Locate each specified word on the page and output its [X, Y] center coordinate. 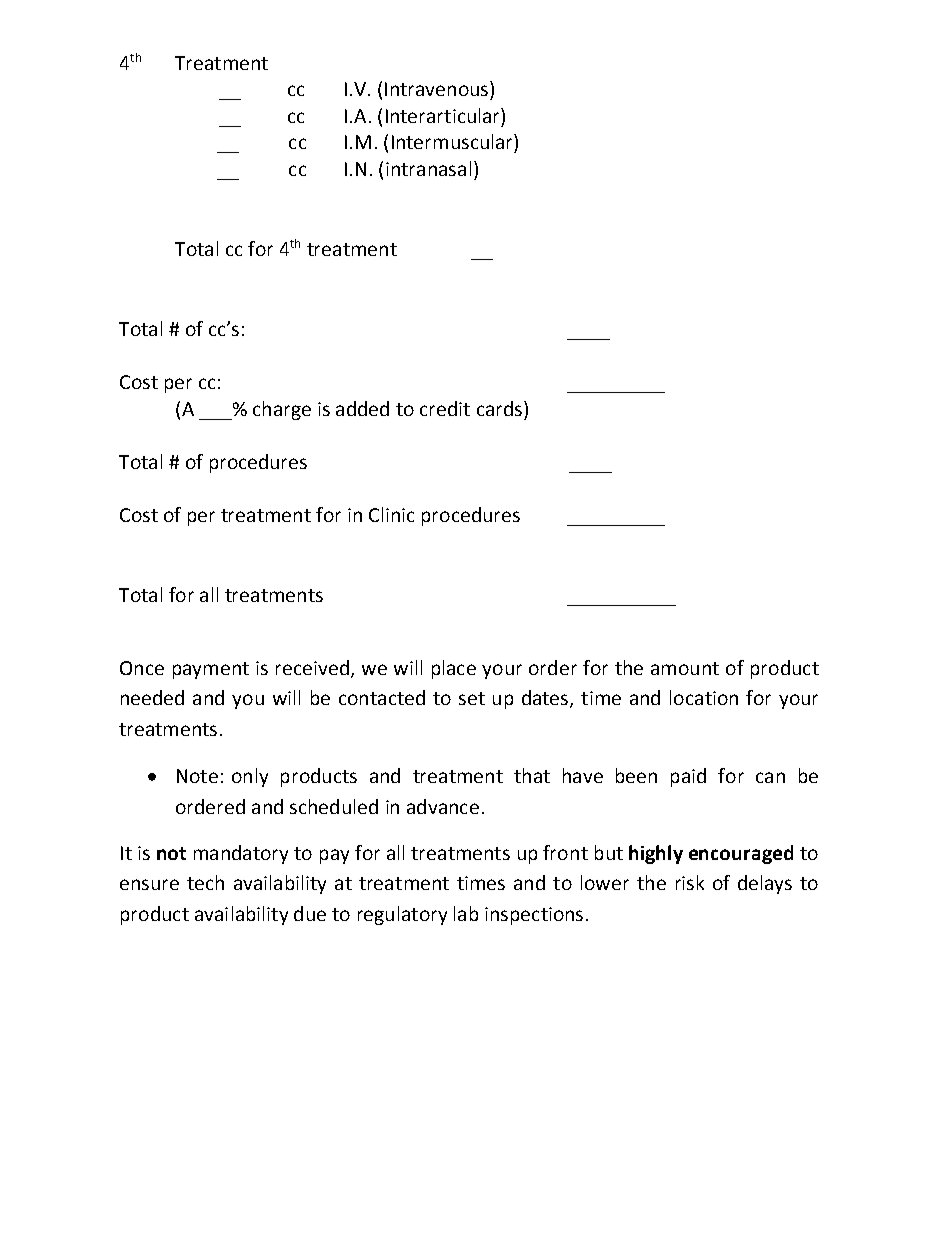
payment [211, 670]
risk [690, 882]
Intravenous [438, 88]
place [454, 669]
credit [445, 408]
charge [282, 410]
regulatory [402, 915]
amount [685, 668]
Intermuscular [453, 141]
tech [205, 882]
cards [501, 408]
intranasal [428, 168]
